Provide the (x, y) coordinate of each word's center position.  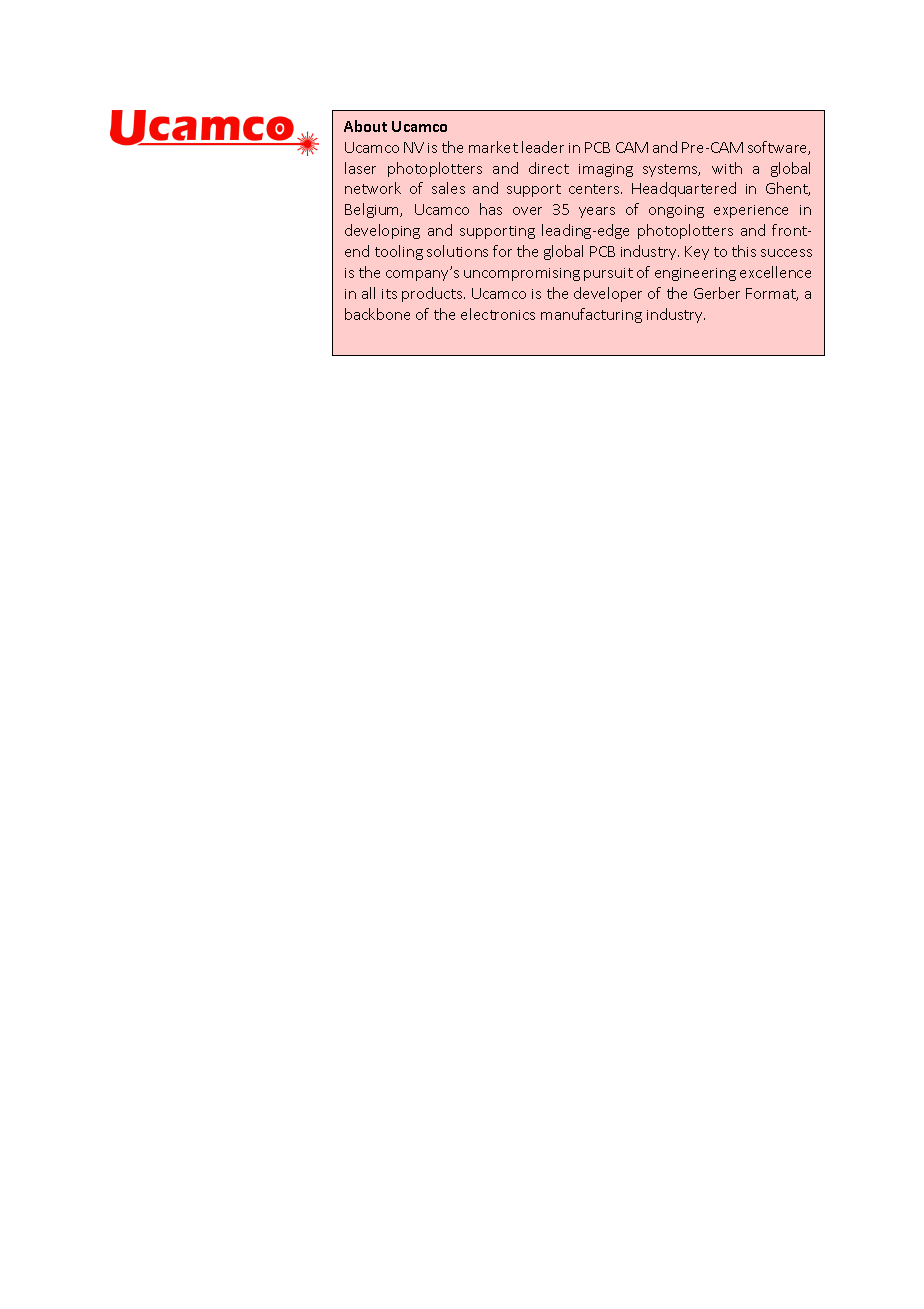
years (597, 212)
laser (360, 168)
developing (382, 231)
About (365, 126)
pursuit (608, 274)
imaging (606, 170)
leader (543, 147)
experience (751, 211)
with (727, 168)
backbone (377, 314)
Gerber (717, 293)
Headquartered (684, 189)
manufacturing (591, 315)
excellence (775, 272)
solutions (457, 251)
